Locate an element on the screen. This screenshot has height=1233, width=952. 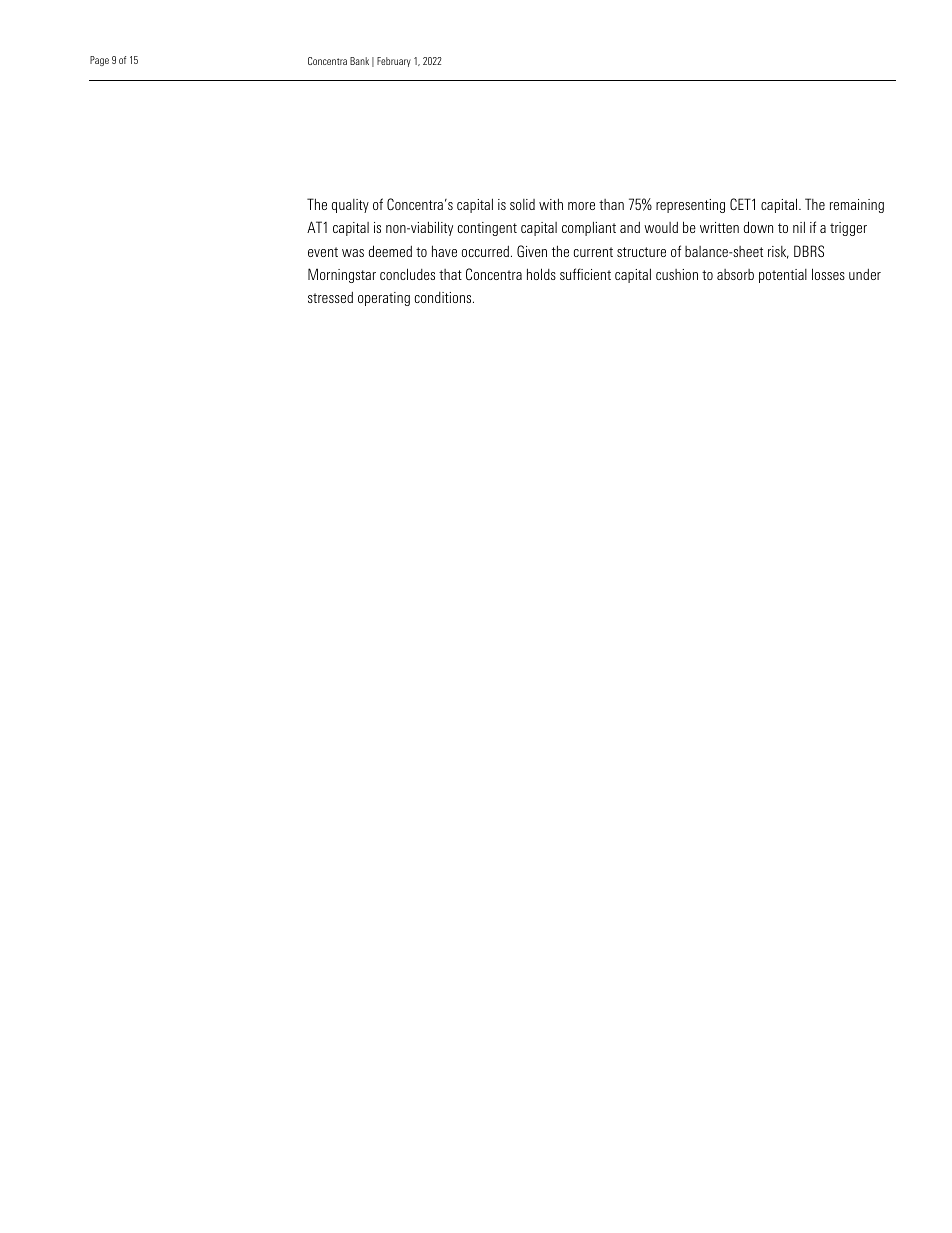
representing is located at coordinates (690, 206).
